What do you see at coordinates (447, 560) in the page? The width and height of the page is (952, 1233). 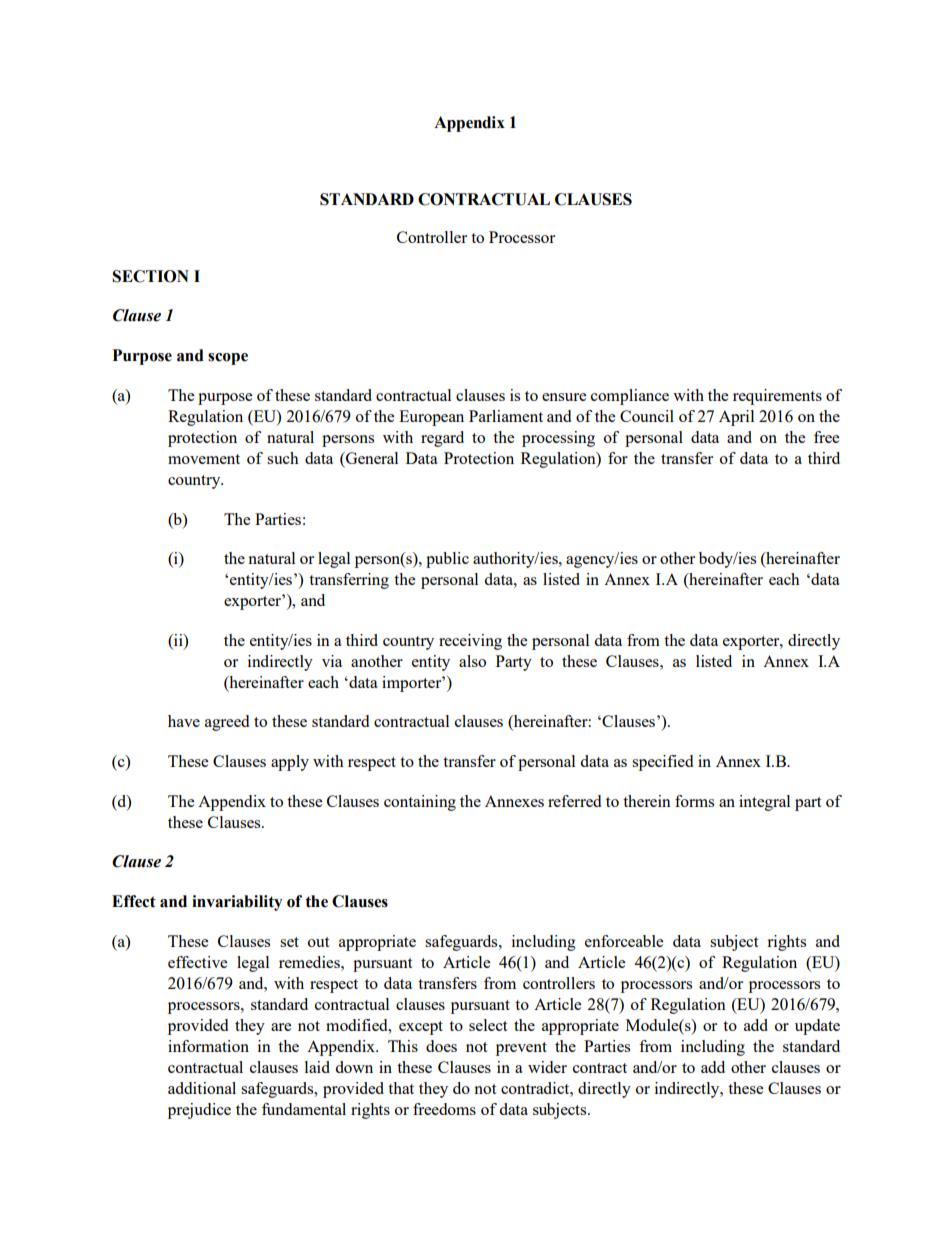 I see `public` at bounding box center [447, 560].
